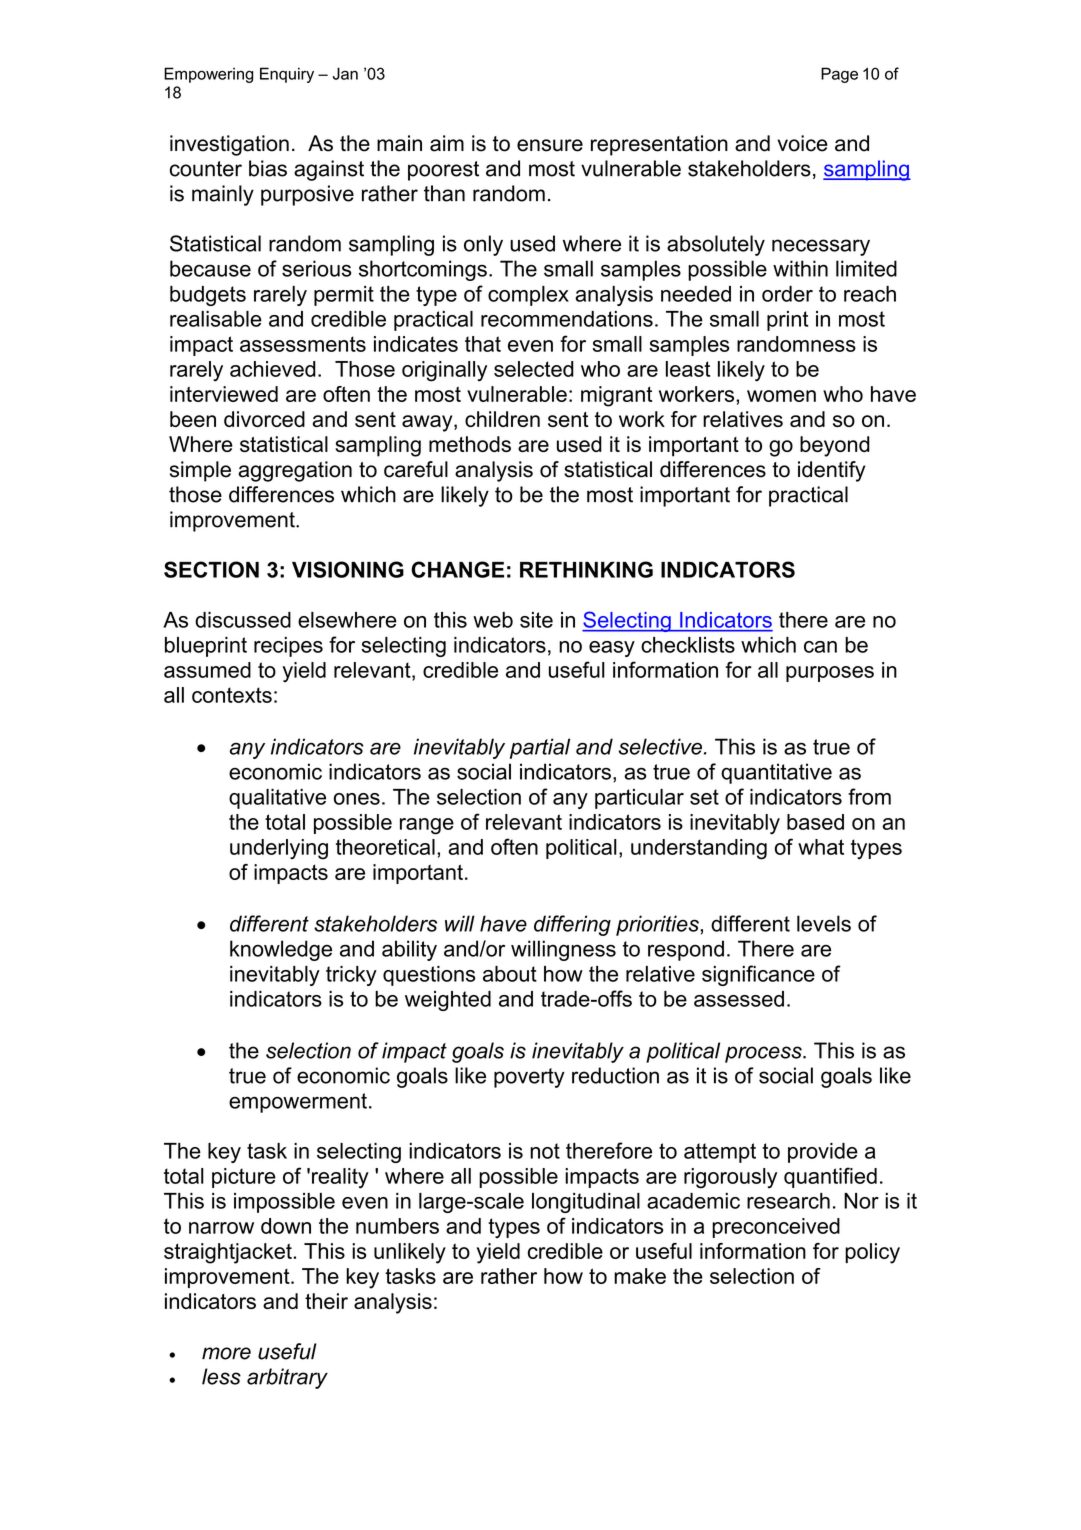 The width and height of the screenshot is (1081, 1530). Describe the element at coordinates (287, 1378) in the screenshot. I see `arbitrary` at that location.
